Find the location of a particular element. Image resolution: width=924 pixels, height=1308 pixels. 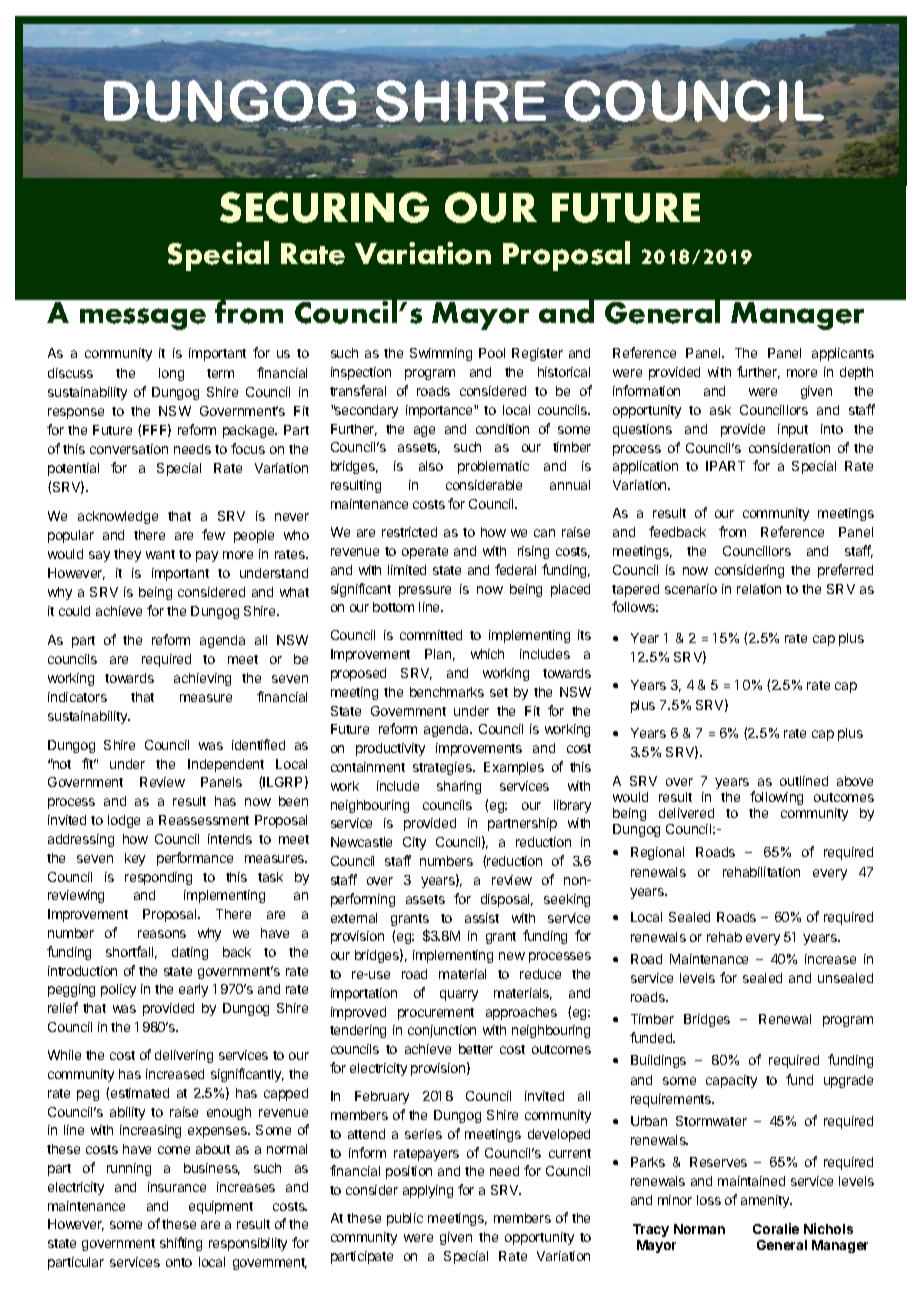

Independent is located at coordinates (226, 765).
